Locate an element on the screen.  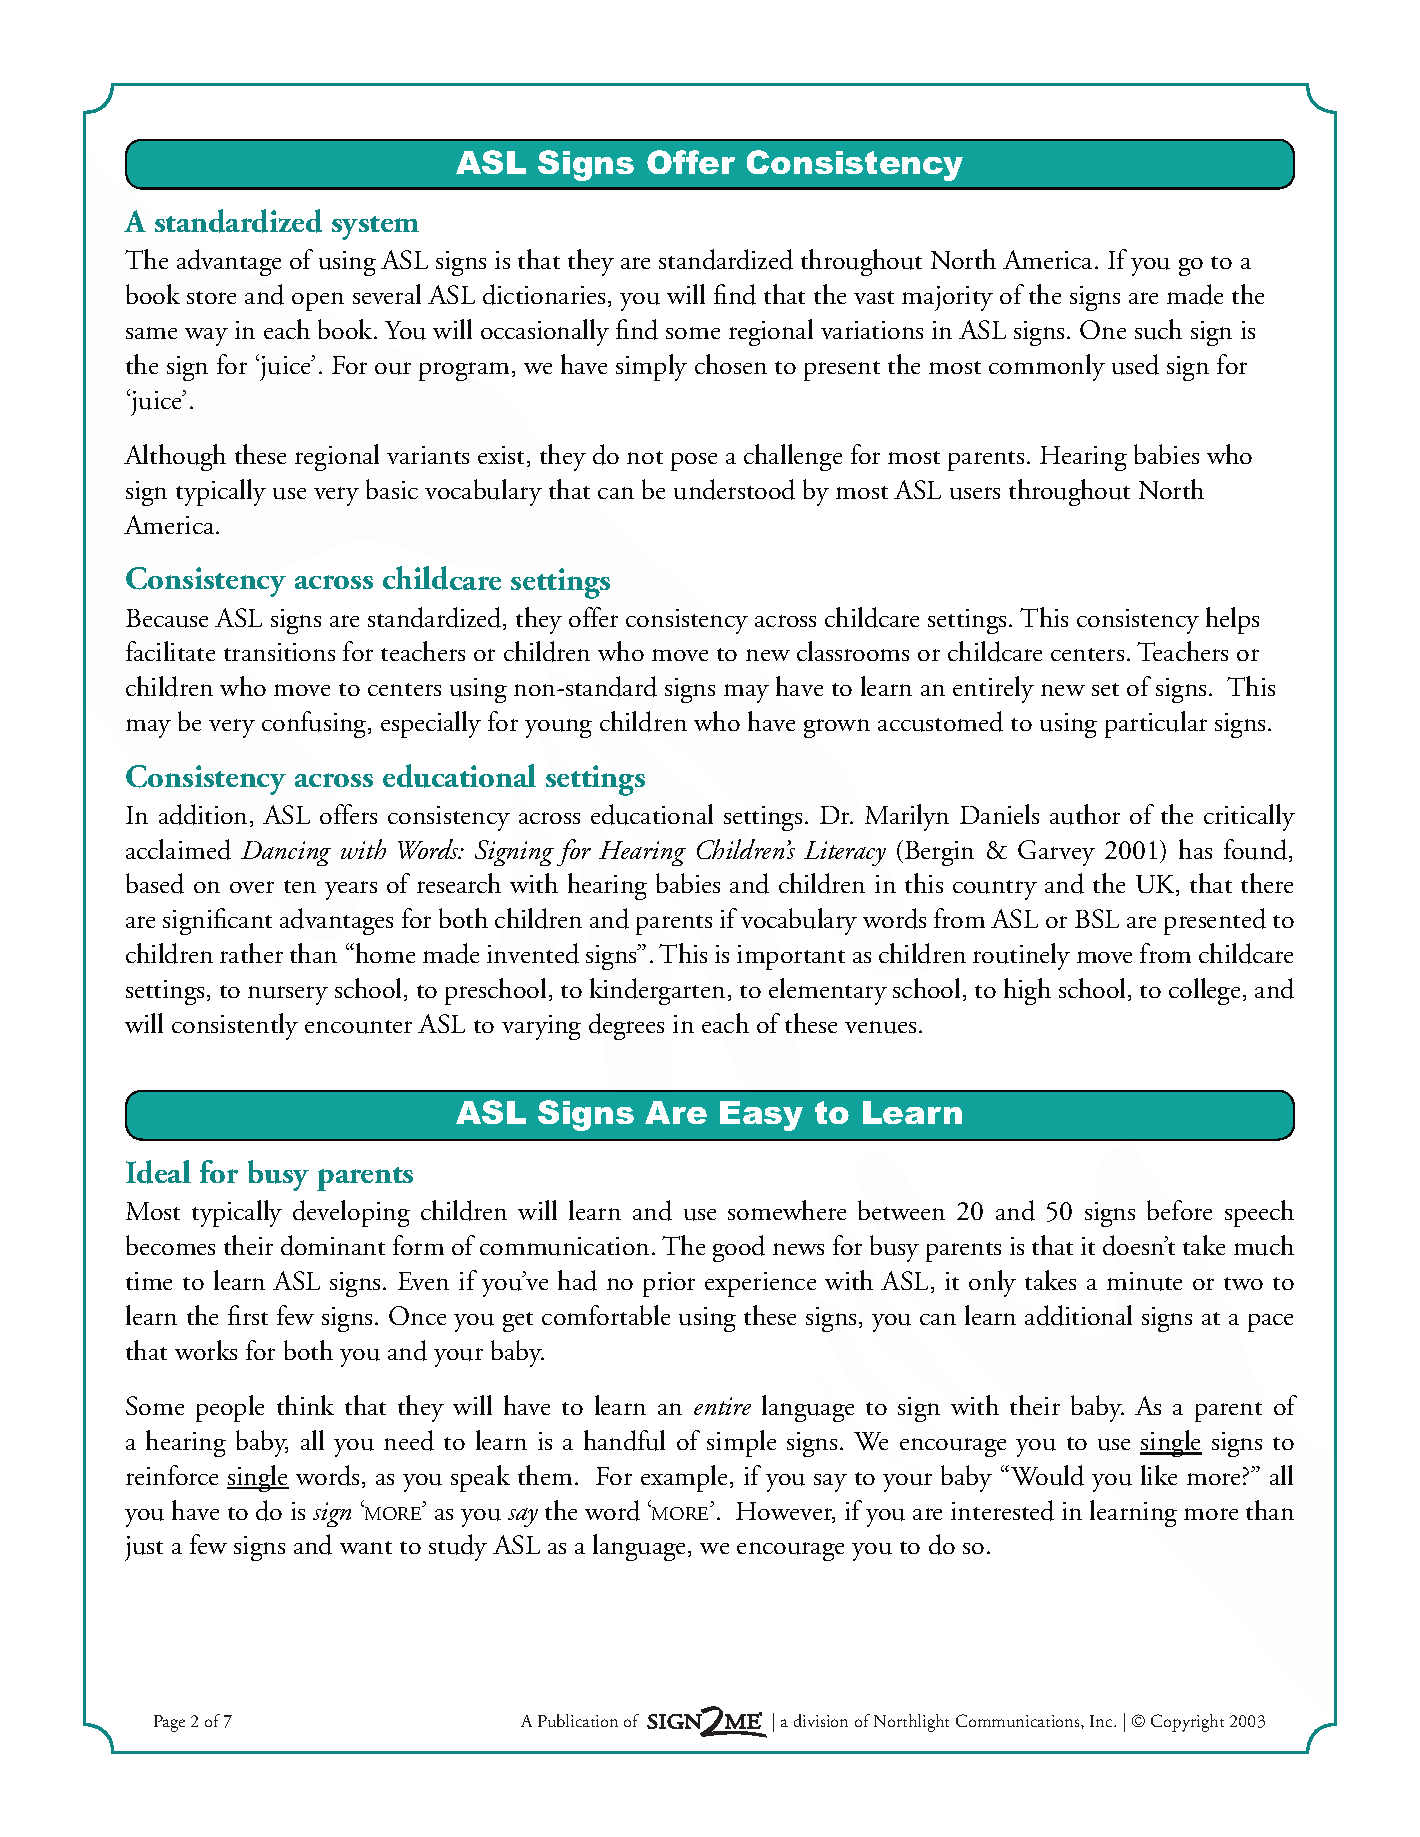
open is located at coordinates (318, 301).
